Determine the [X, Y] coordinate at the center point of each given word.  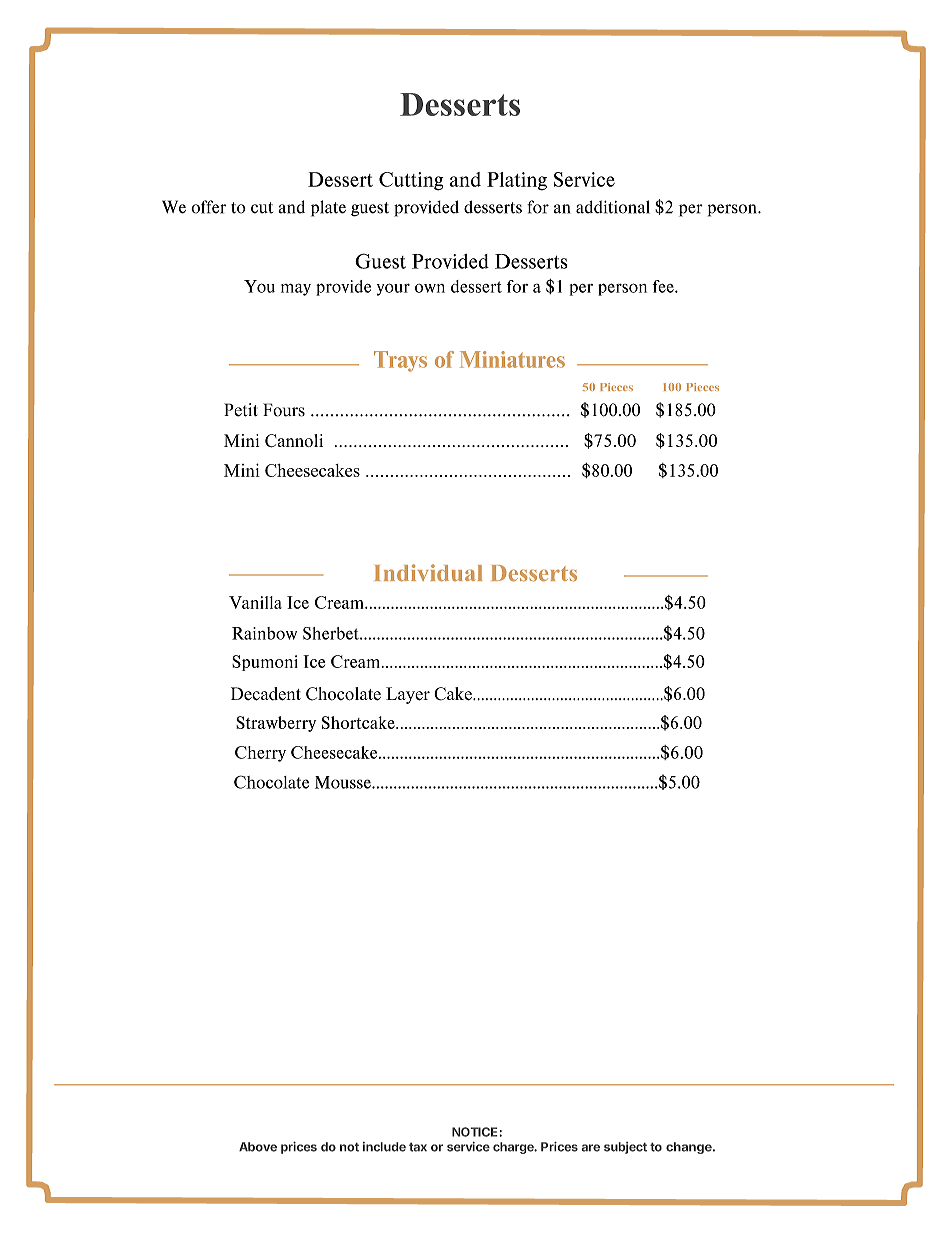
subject [625, 1148]
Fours [284, 410]
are [591, 1148]
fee [664, 286]
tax [418, 1147]
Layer [408, 695]
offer [208, 207]
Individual [428, 573]
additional [613, 207]
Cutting [411, 181]
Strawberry [276, 724]
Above [258, 1147]
